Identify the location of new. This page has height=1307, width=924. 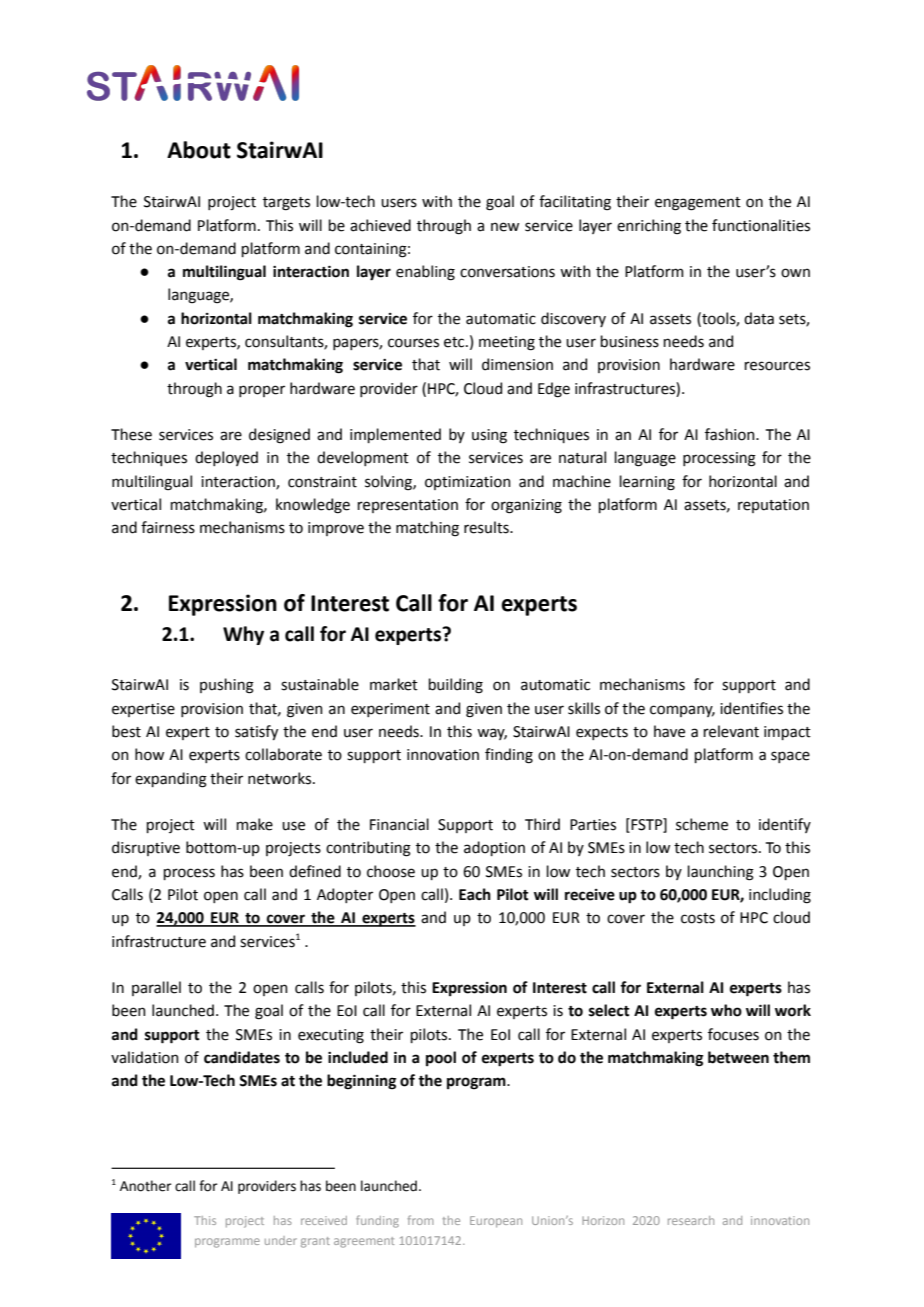
(505, 227).
